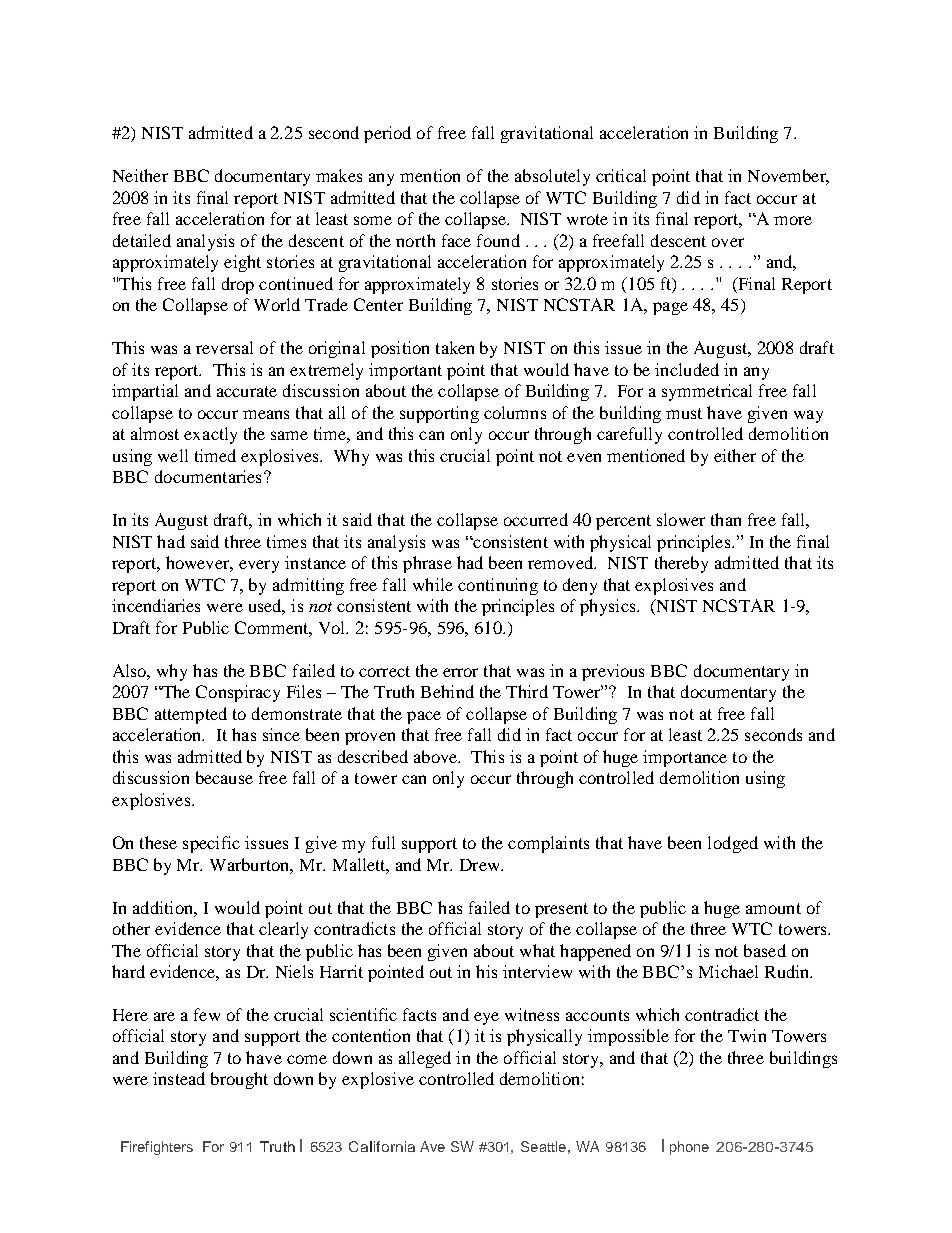  I want to click on more, so click(793, 220).
